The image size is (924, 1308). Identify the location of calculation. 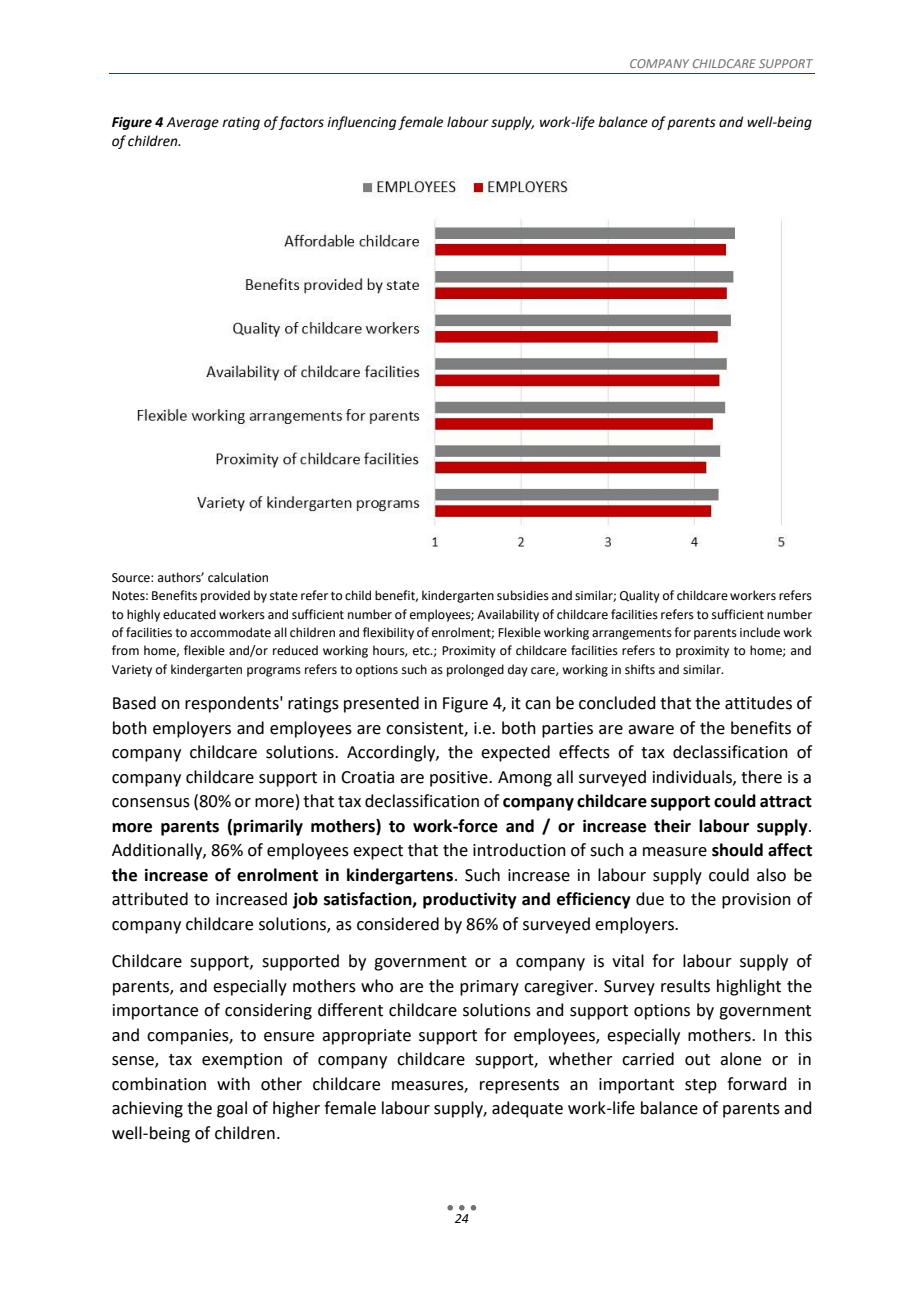
(238, 577).
